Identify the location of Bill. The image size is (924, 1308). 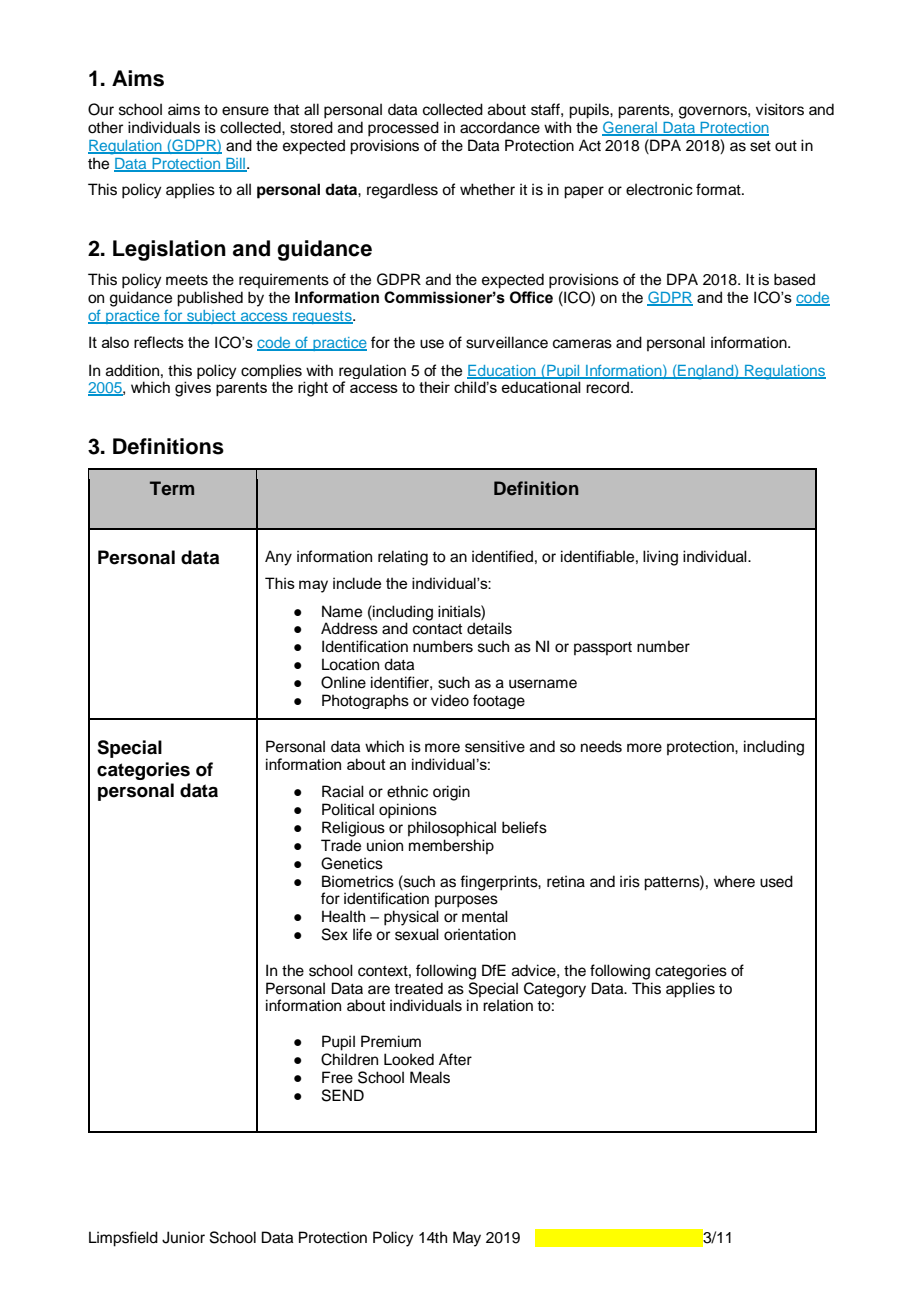
(236, 164).
